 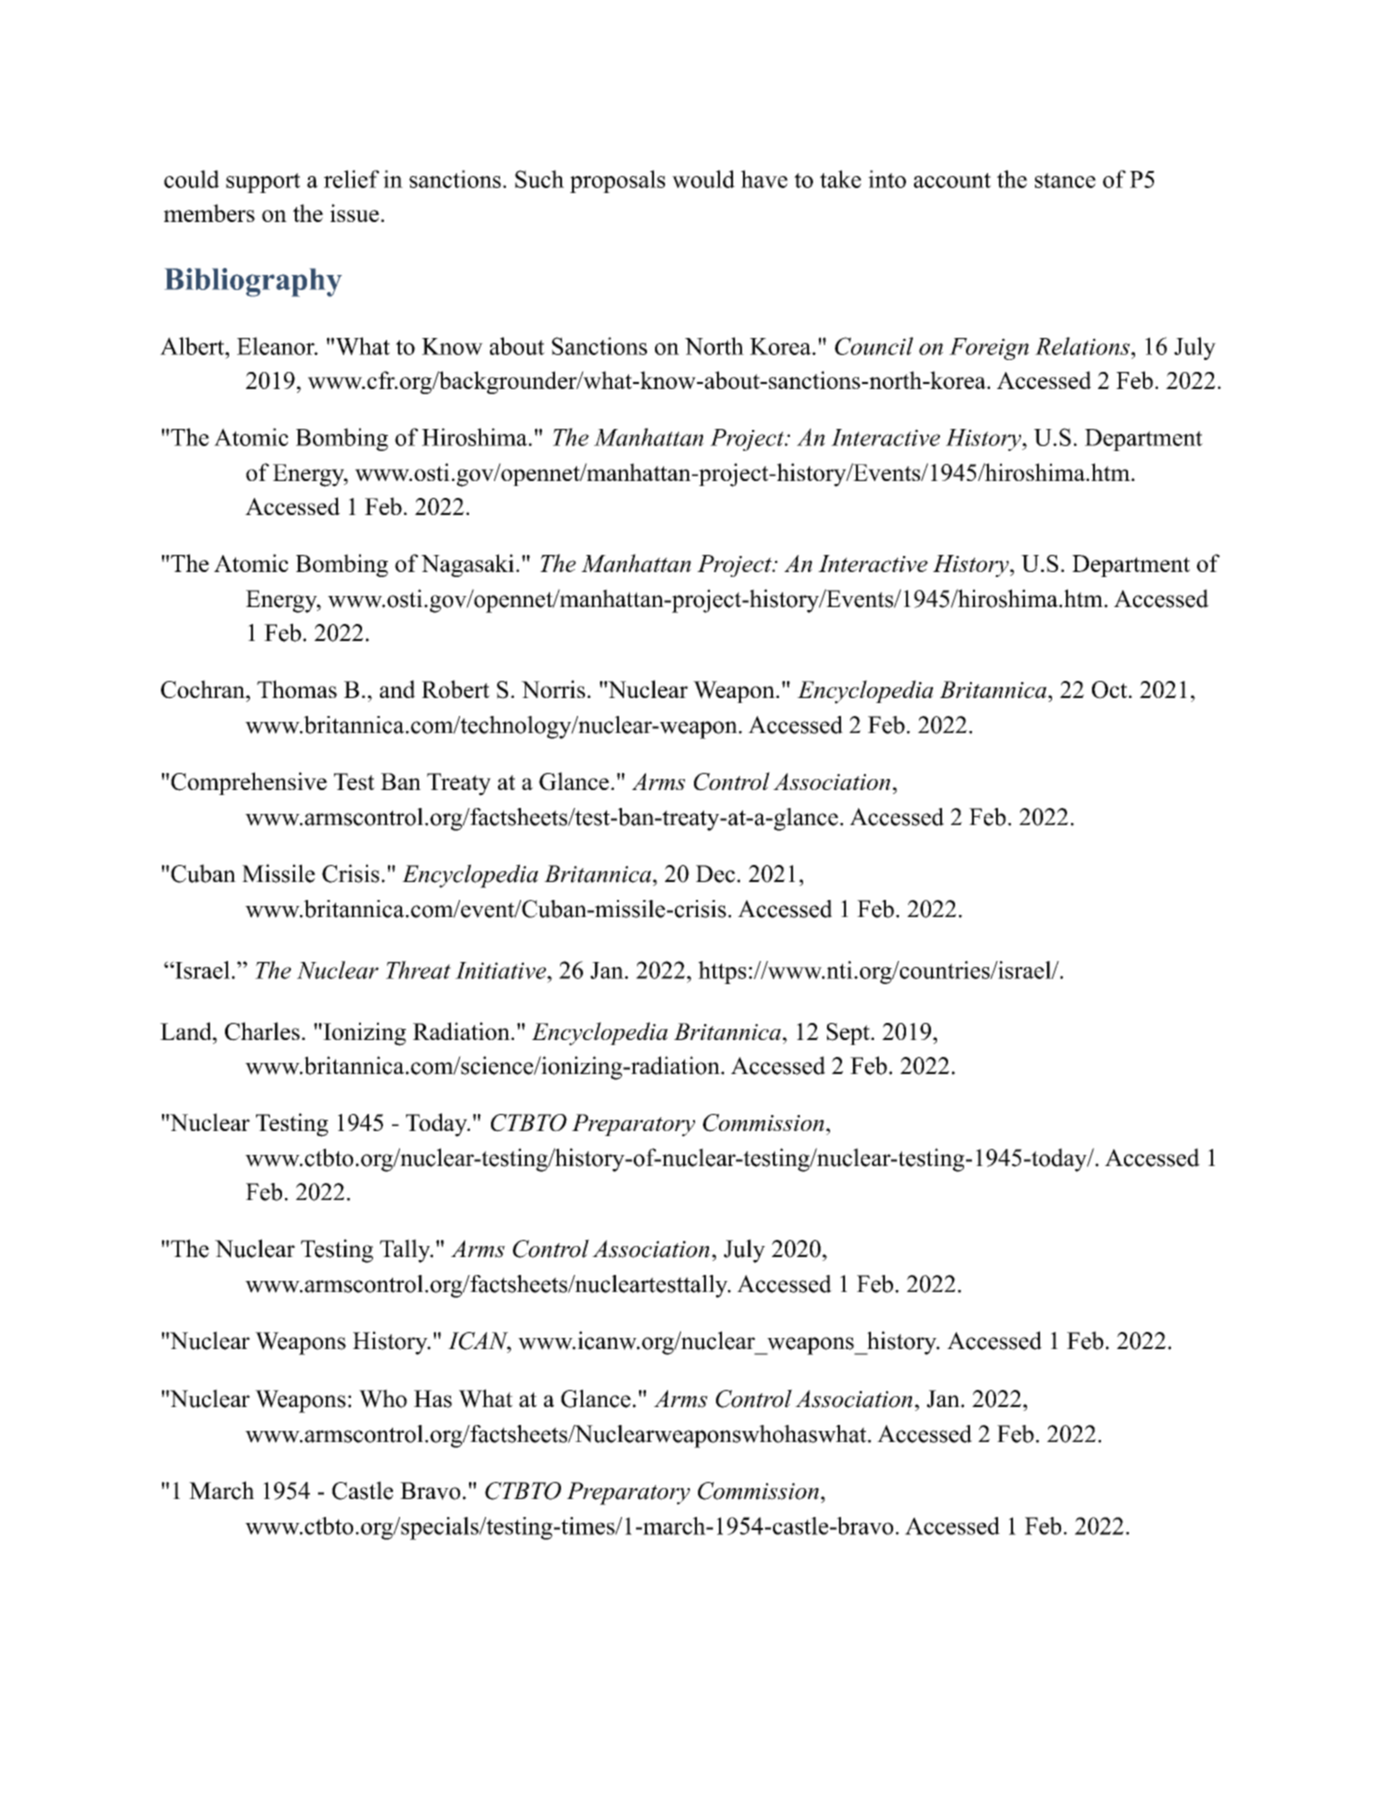 I want to click on proposals, so click(x=617, y=181).
